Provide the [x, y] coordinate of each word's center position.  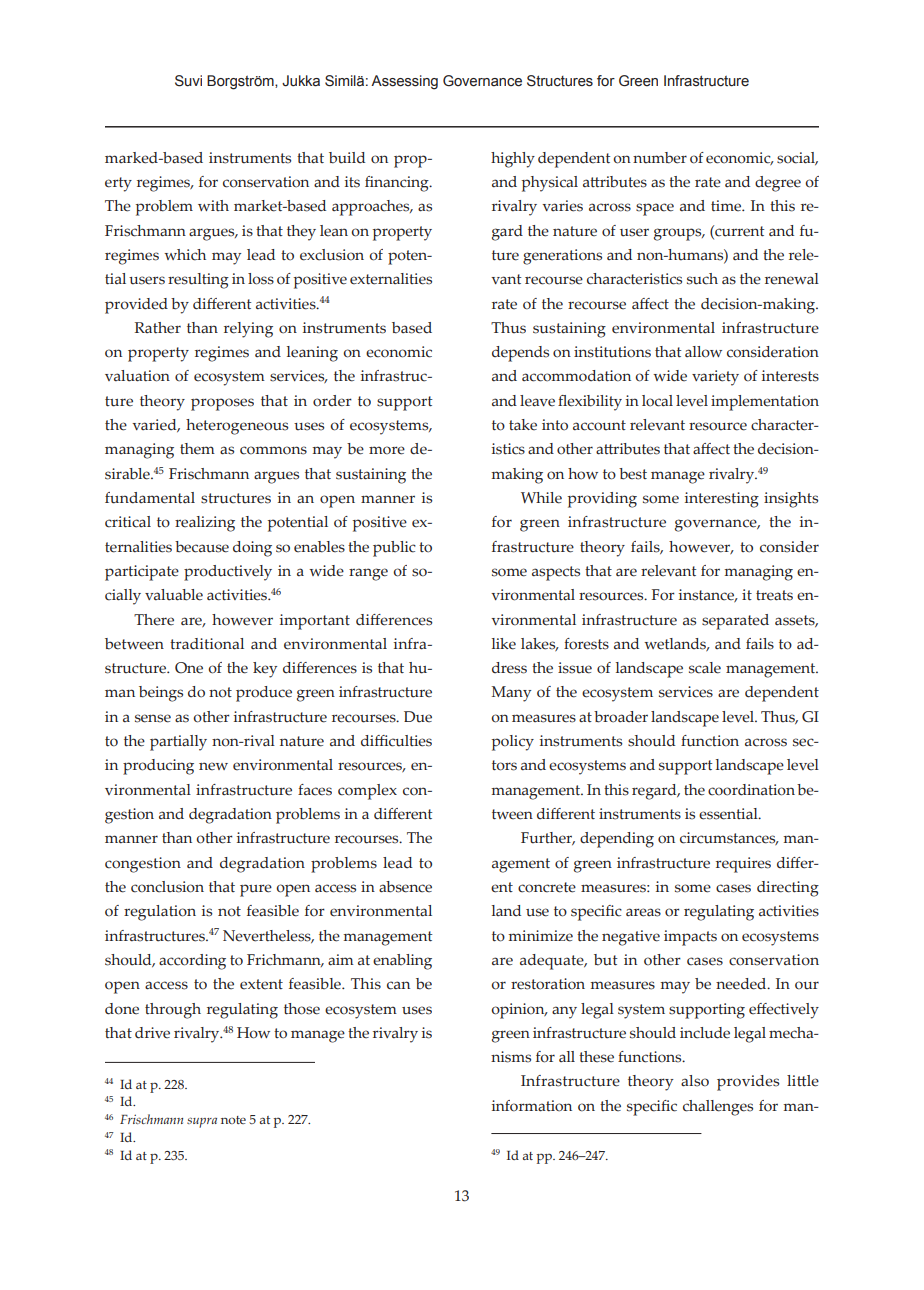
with [213, 205]
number [660, 158]
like [504, 644]
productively [228, 573]
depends [520, 354]
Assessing [404, 82]
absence [405, 887]
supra [202, 1122]
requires [743, 865]
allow [703, 352]
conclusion [167, 887]
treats [774, 595]
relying [248, 330]
